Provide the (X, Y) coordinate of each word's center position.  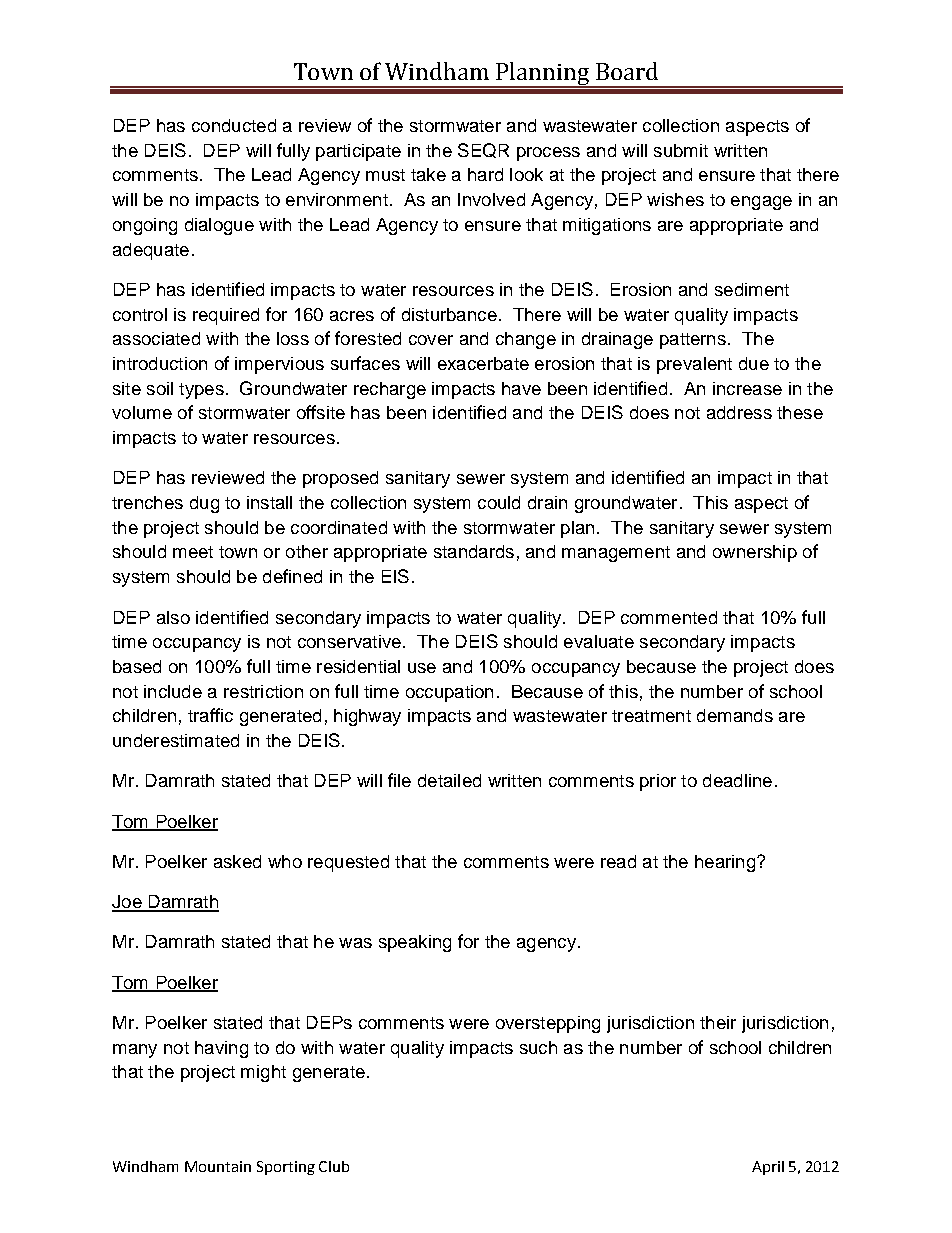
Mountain (218, 1166)
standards (474, 551)
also (173, 617)
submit (681, 150)
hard (485, 174)
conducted (234, 125)
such (538, 1047)
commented (669, 617)
